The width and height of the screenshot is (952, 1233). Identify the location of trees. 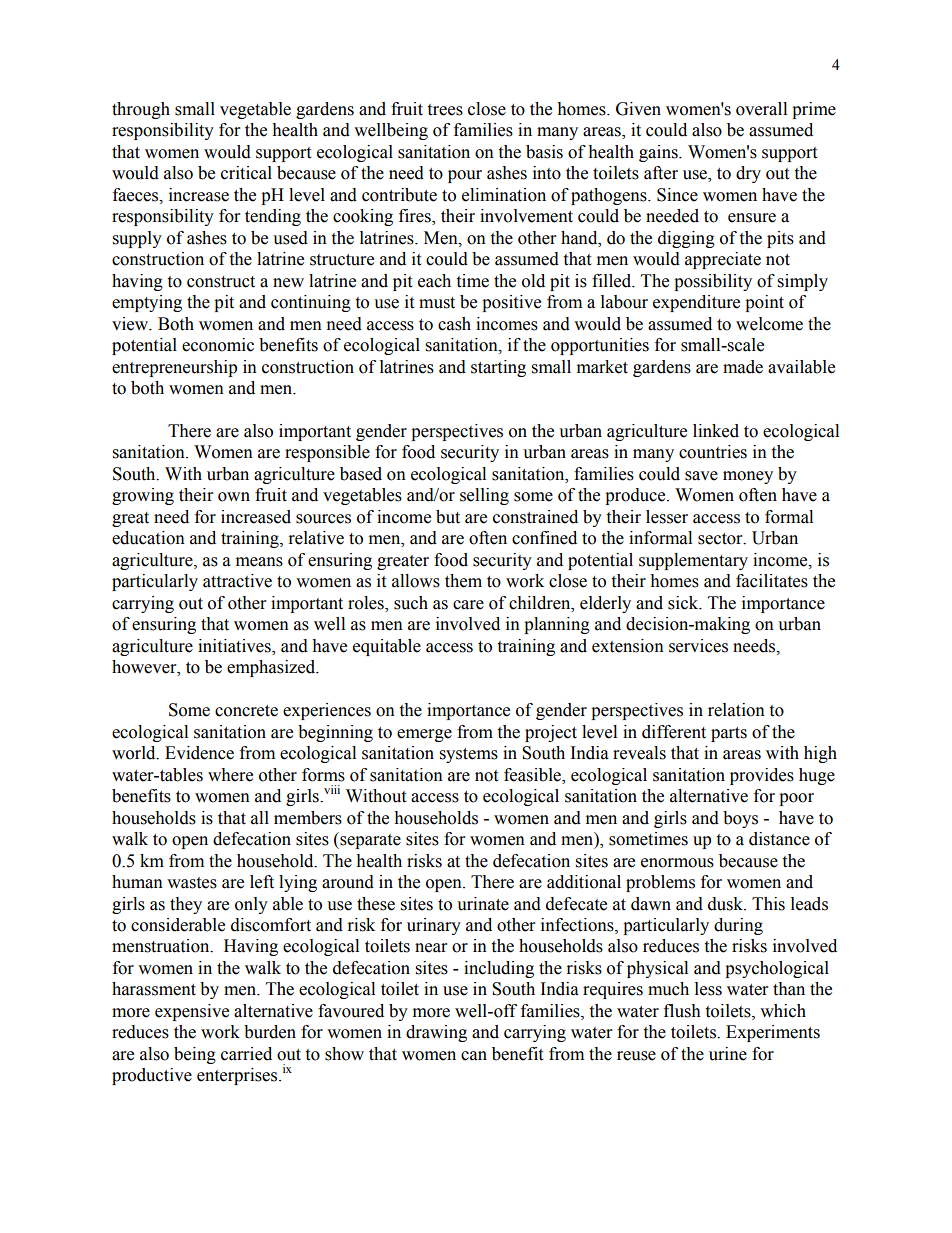
(445, 110).
